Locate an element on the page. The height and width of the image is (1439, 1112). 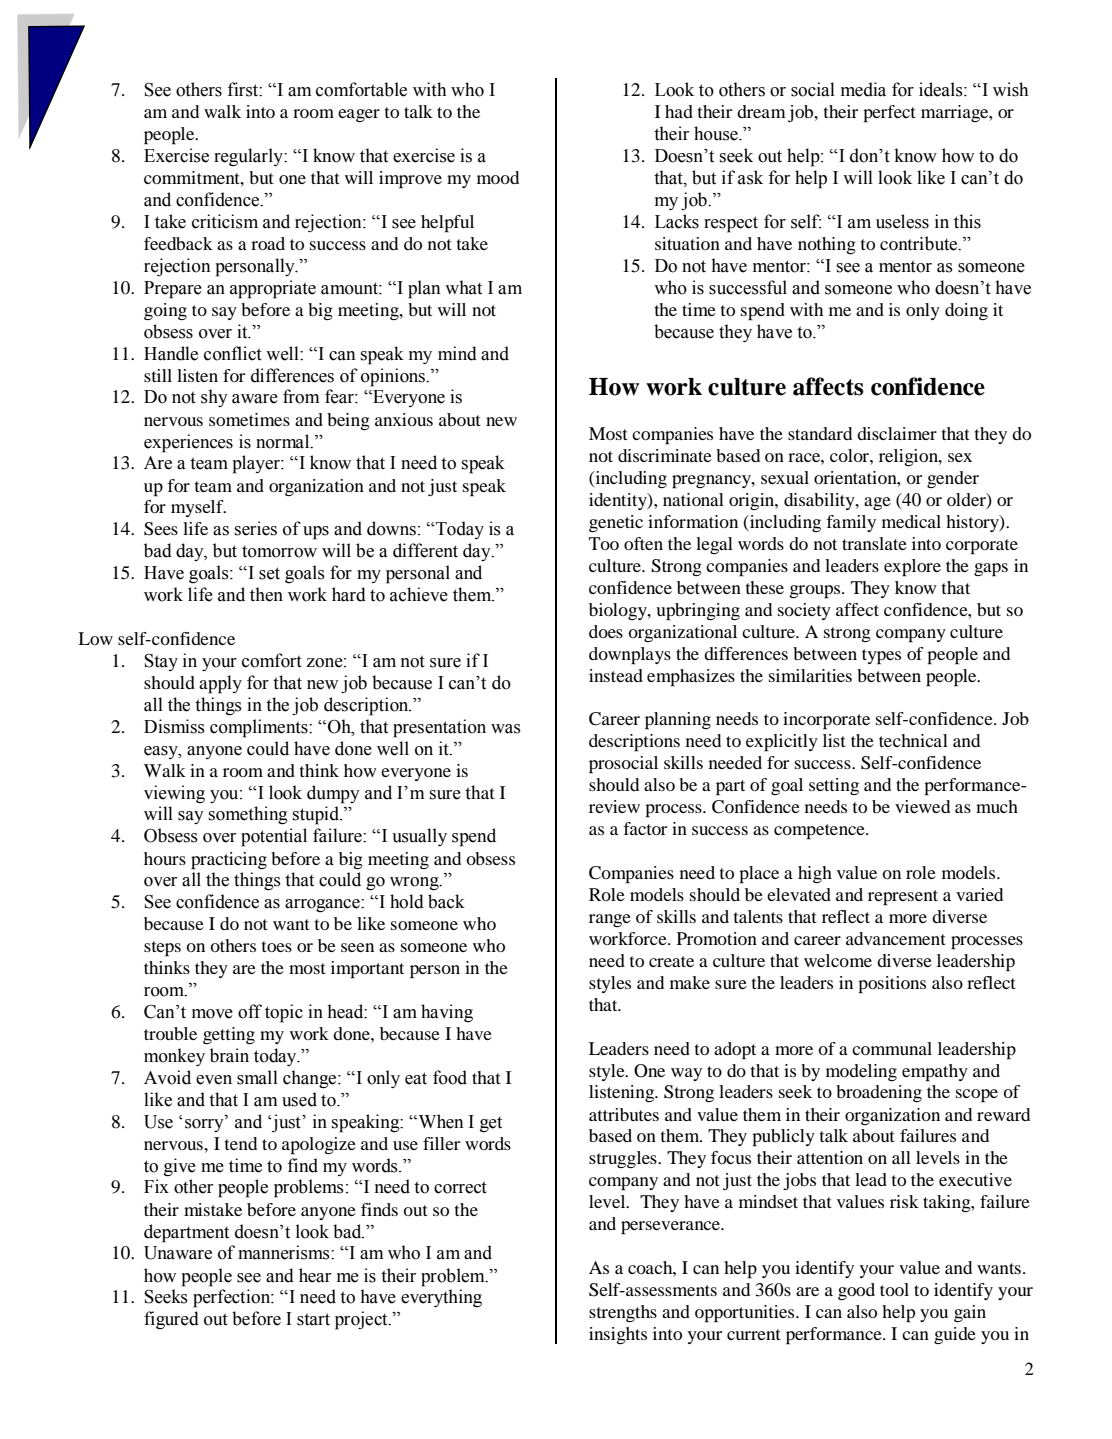
mood is located at coordinates (498, 177).
